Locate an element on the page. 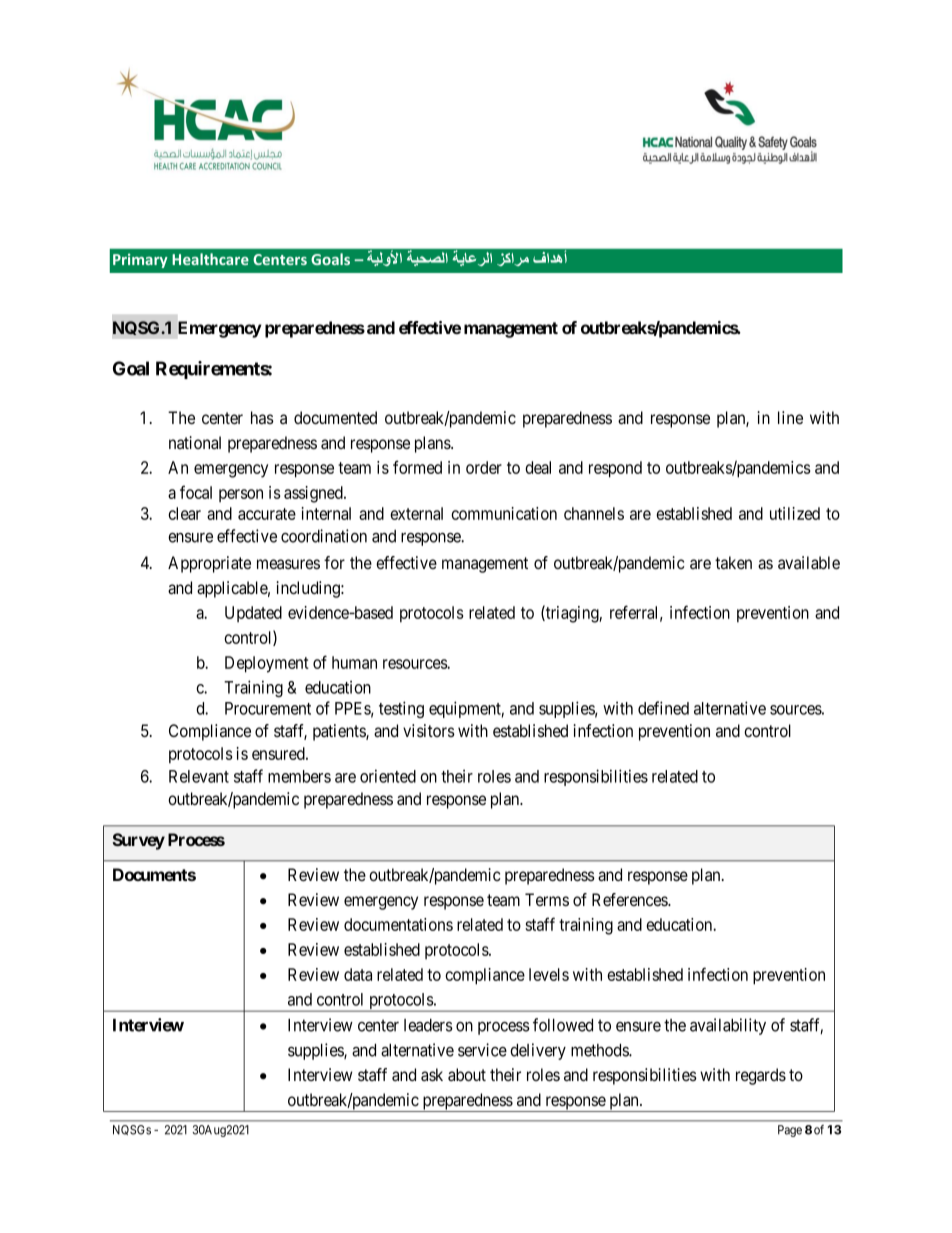  about is located at coordinates (467, 1074).
